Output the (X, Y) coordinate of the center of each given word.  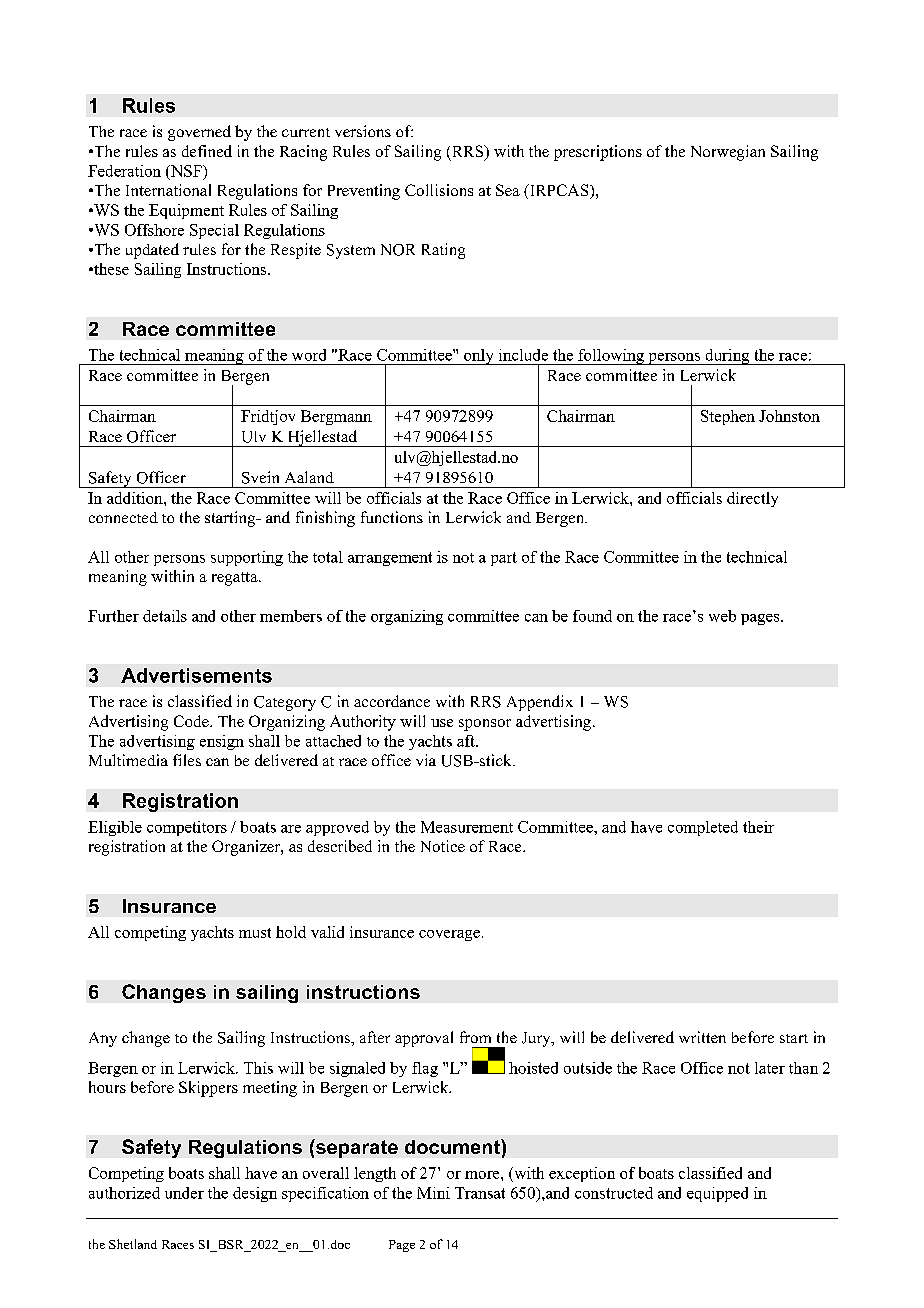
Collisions (439, 190)
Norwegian (728, 153)
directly (752, 499)
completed (703, 828)
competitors (187, 828)
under (184, 1193)
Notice (443, 846)
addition (136, 498)
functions (392, 517)
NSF (186, 172)
